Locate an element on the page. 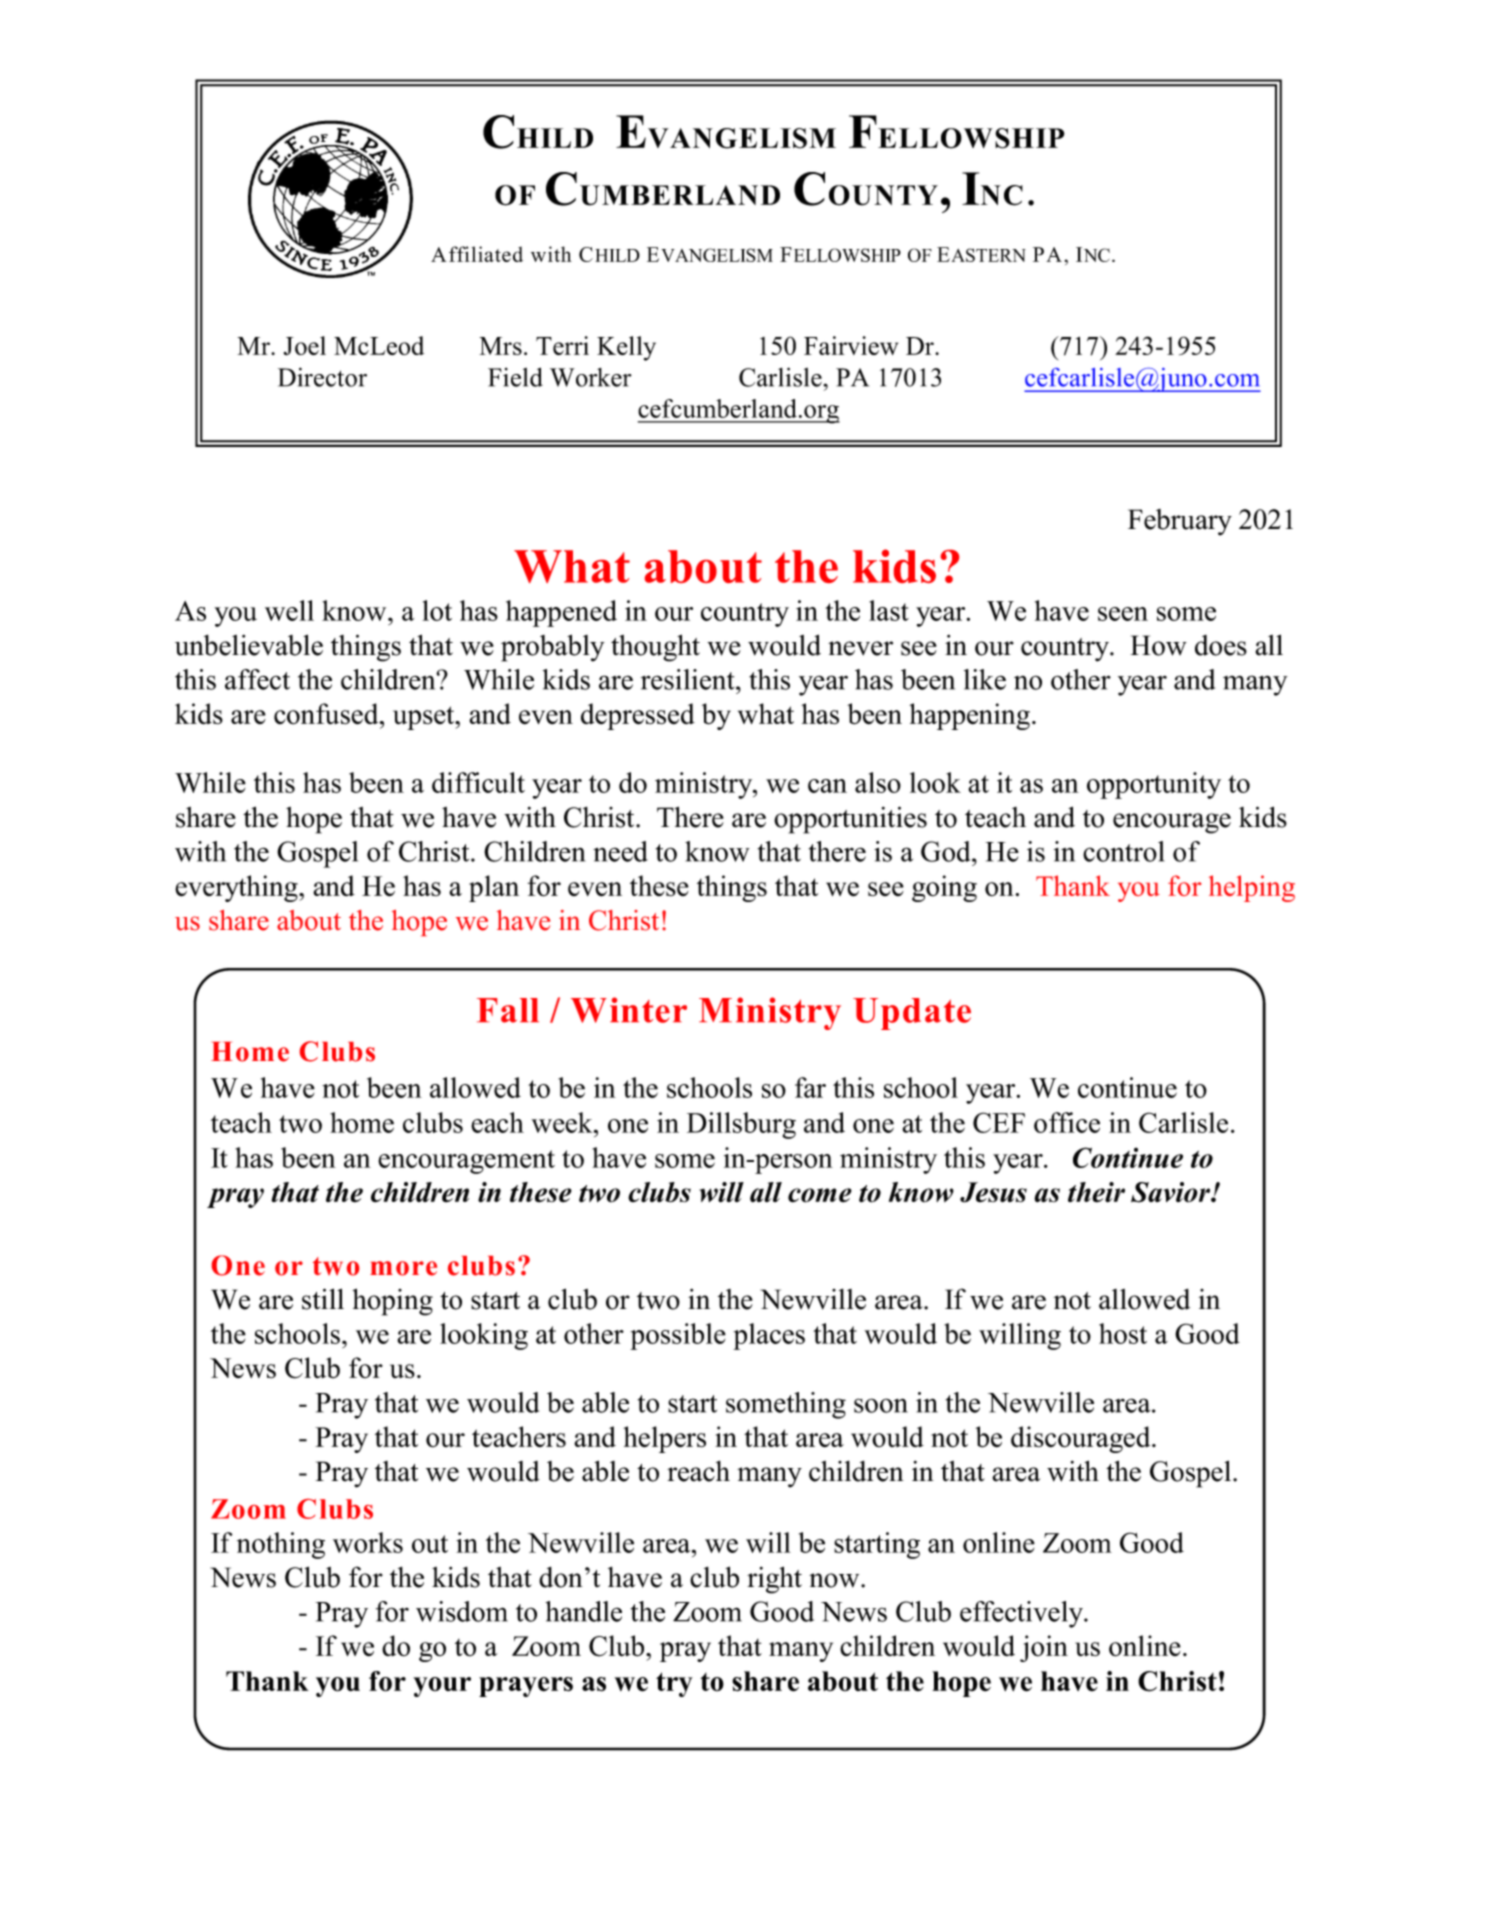 The height and width of the document is (1924, 1486). Kelly is located at coordinates (626, 348).
